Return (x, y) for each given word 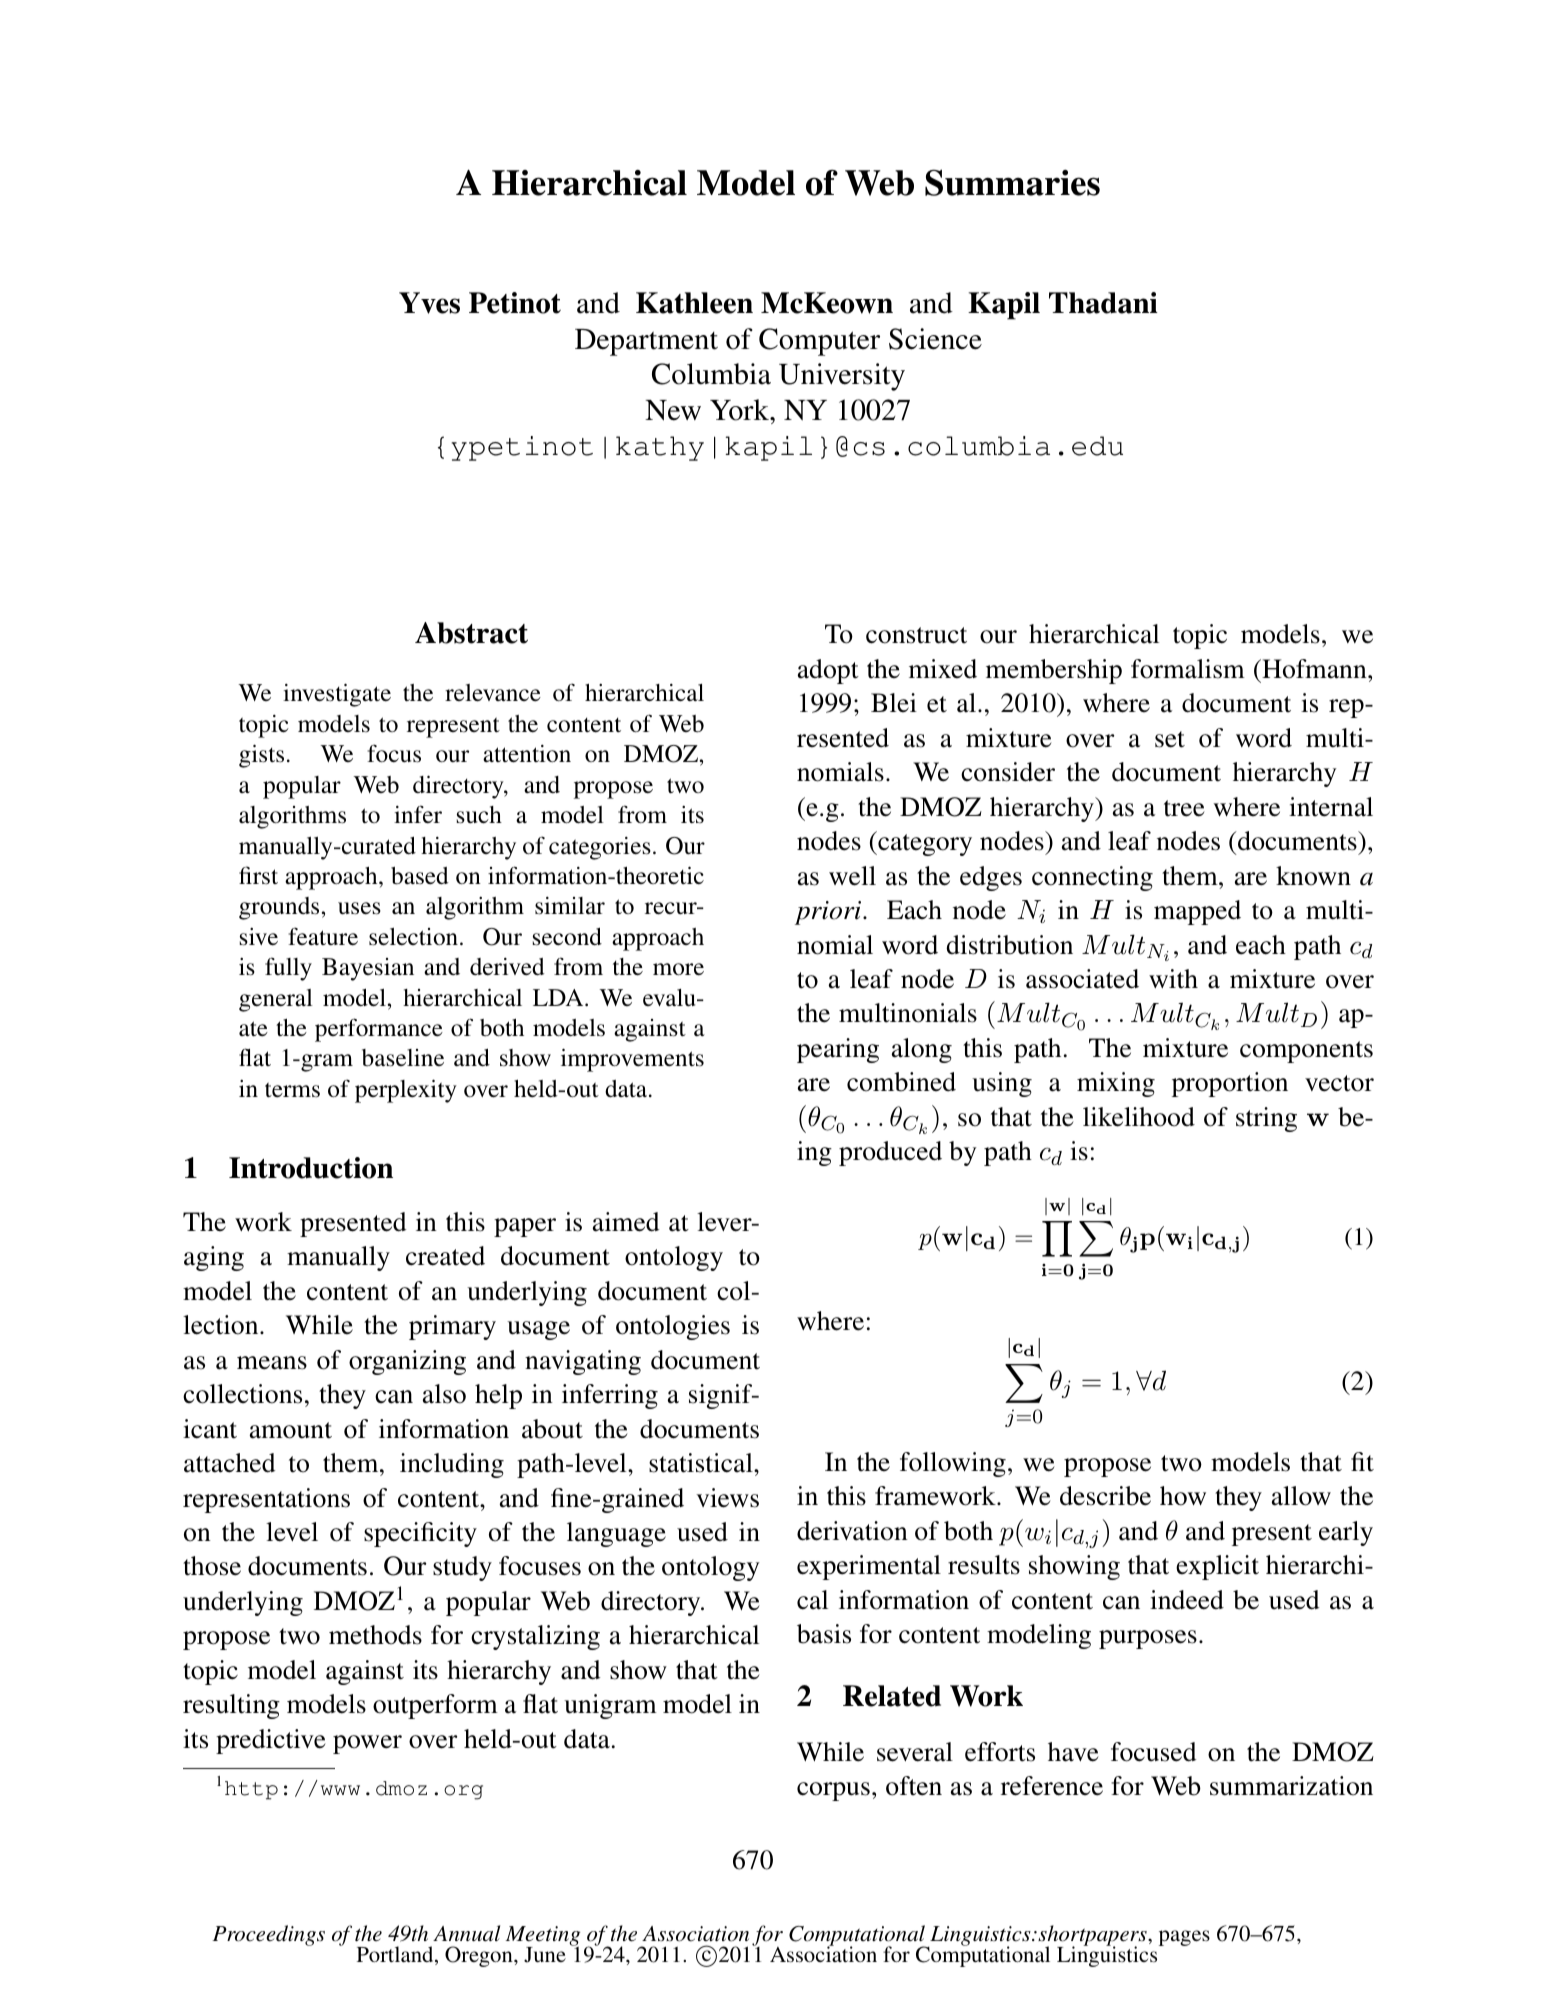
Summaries (1012, 182)
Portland (396, 1955)
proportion (1230, 1084)
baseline (403, 1058)
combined (901, 1082)
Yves (429, 303)
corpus (833, 1791)
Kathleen (694, 303)
